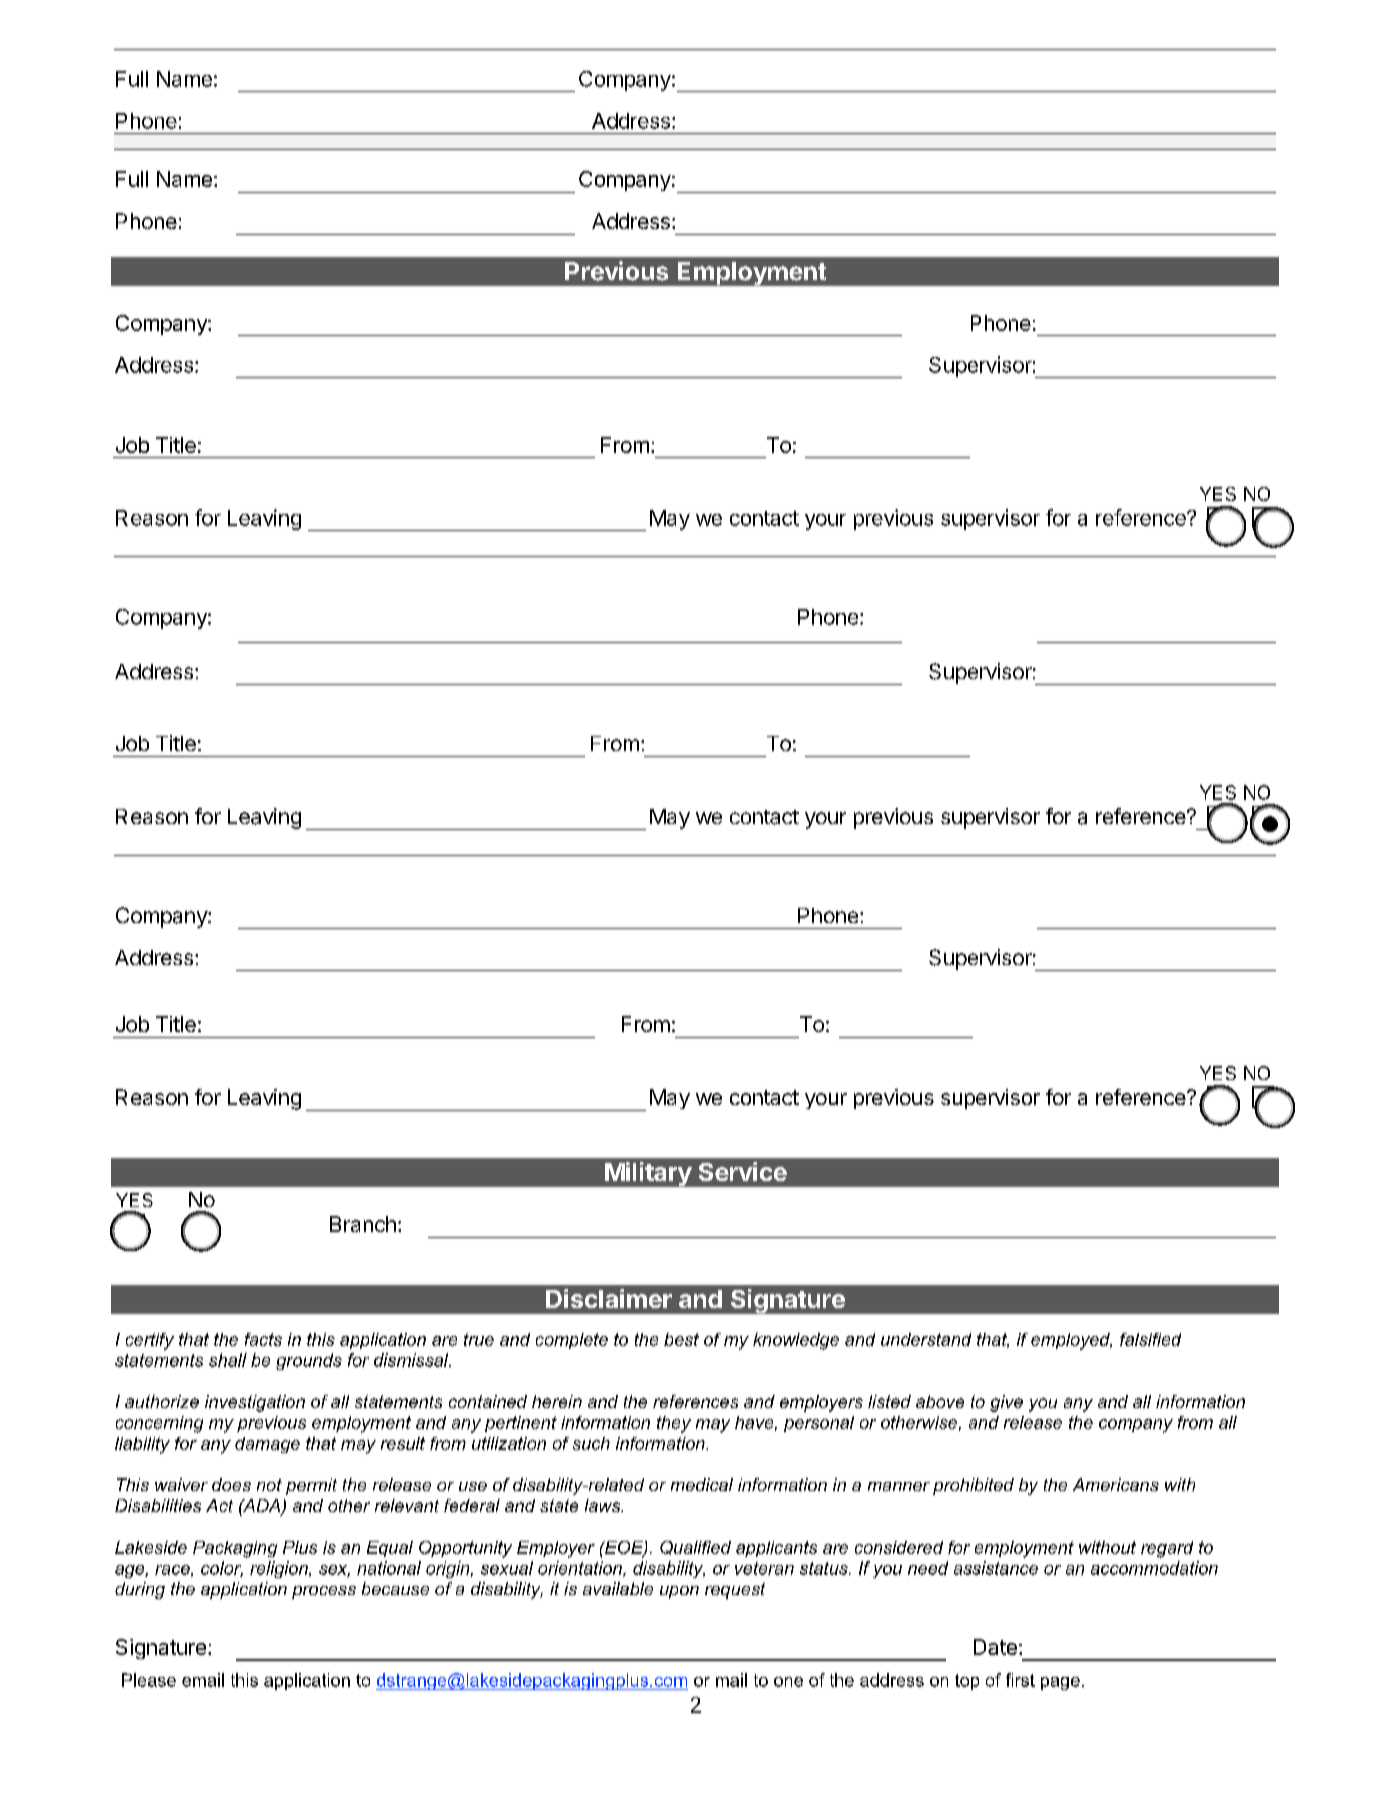 This screenshot has width=1390, height=1799. What do you see at coordinates (609, 1298) in the screenshot?
I see `Disclaimer` at bounding box center [609, 1298].
